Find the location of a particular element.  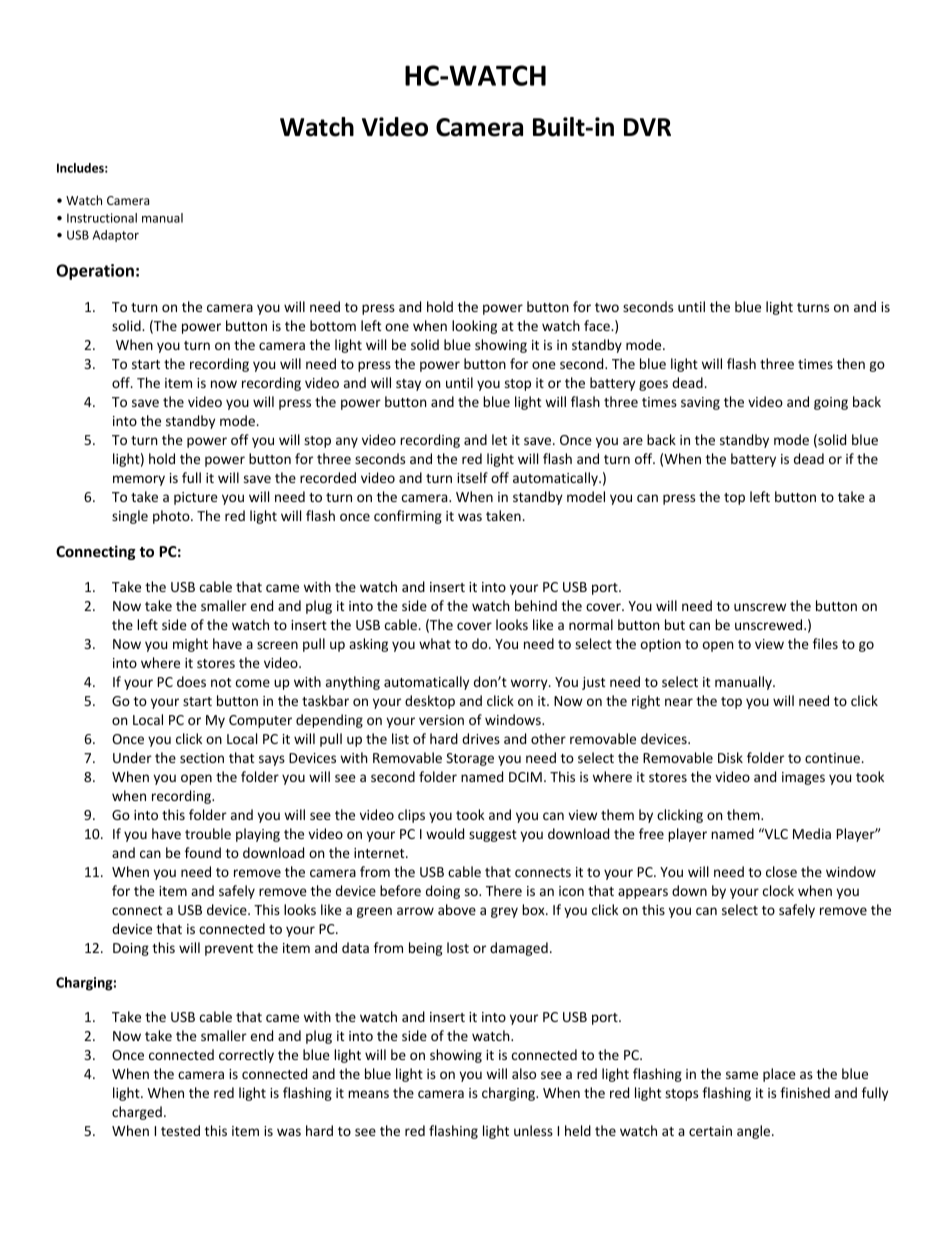

also is located at coordinates (524, 1073).
